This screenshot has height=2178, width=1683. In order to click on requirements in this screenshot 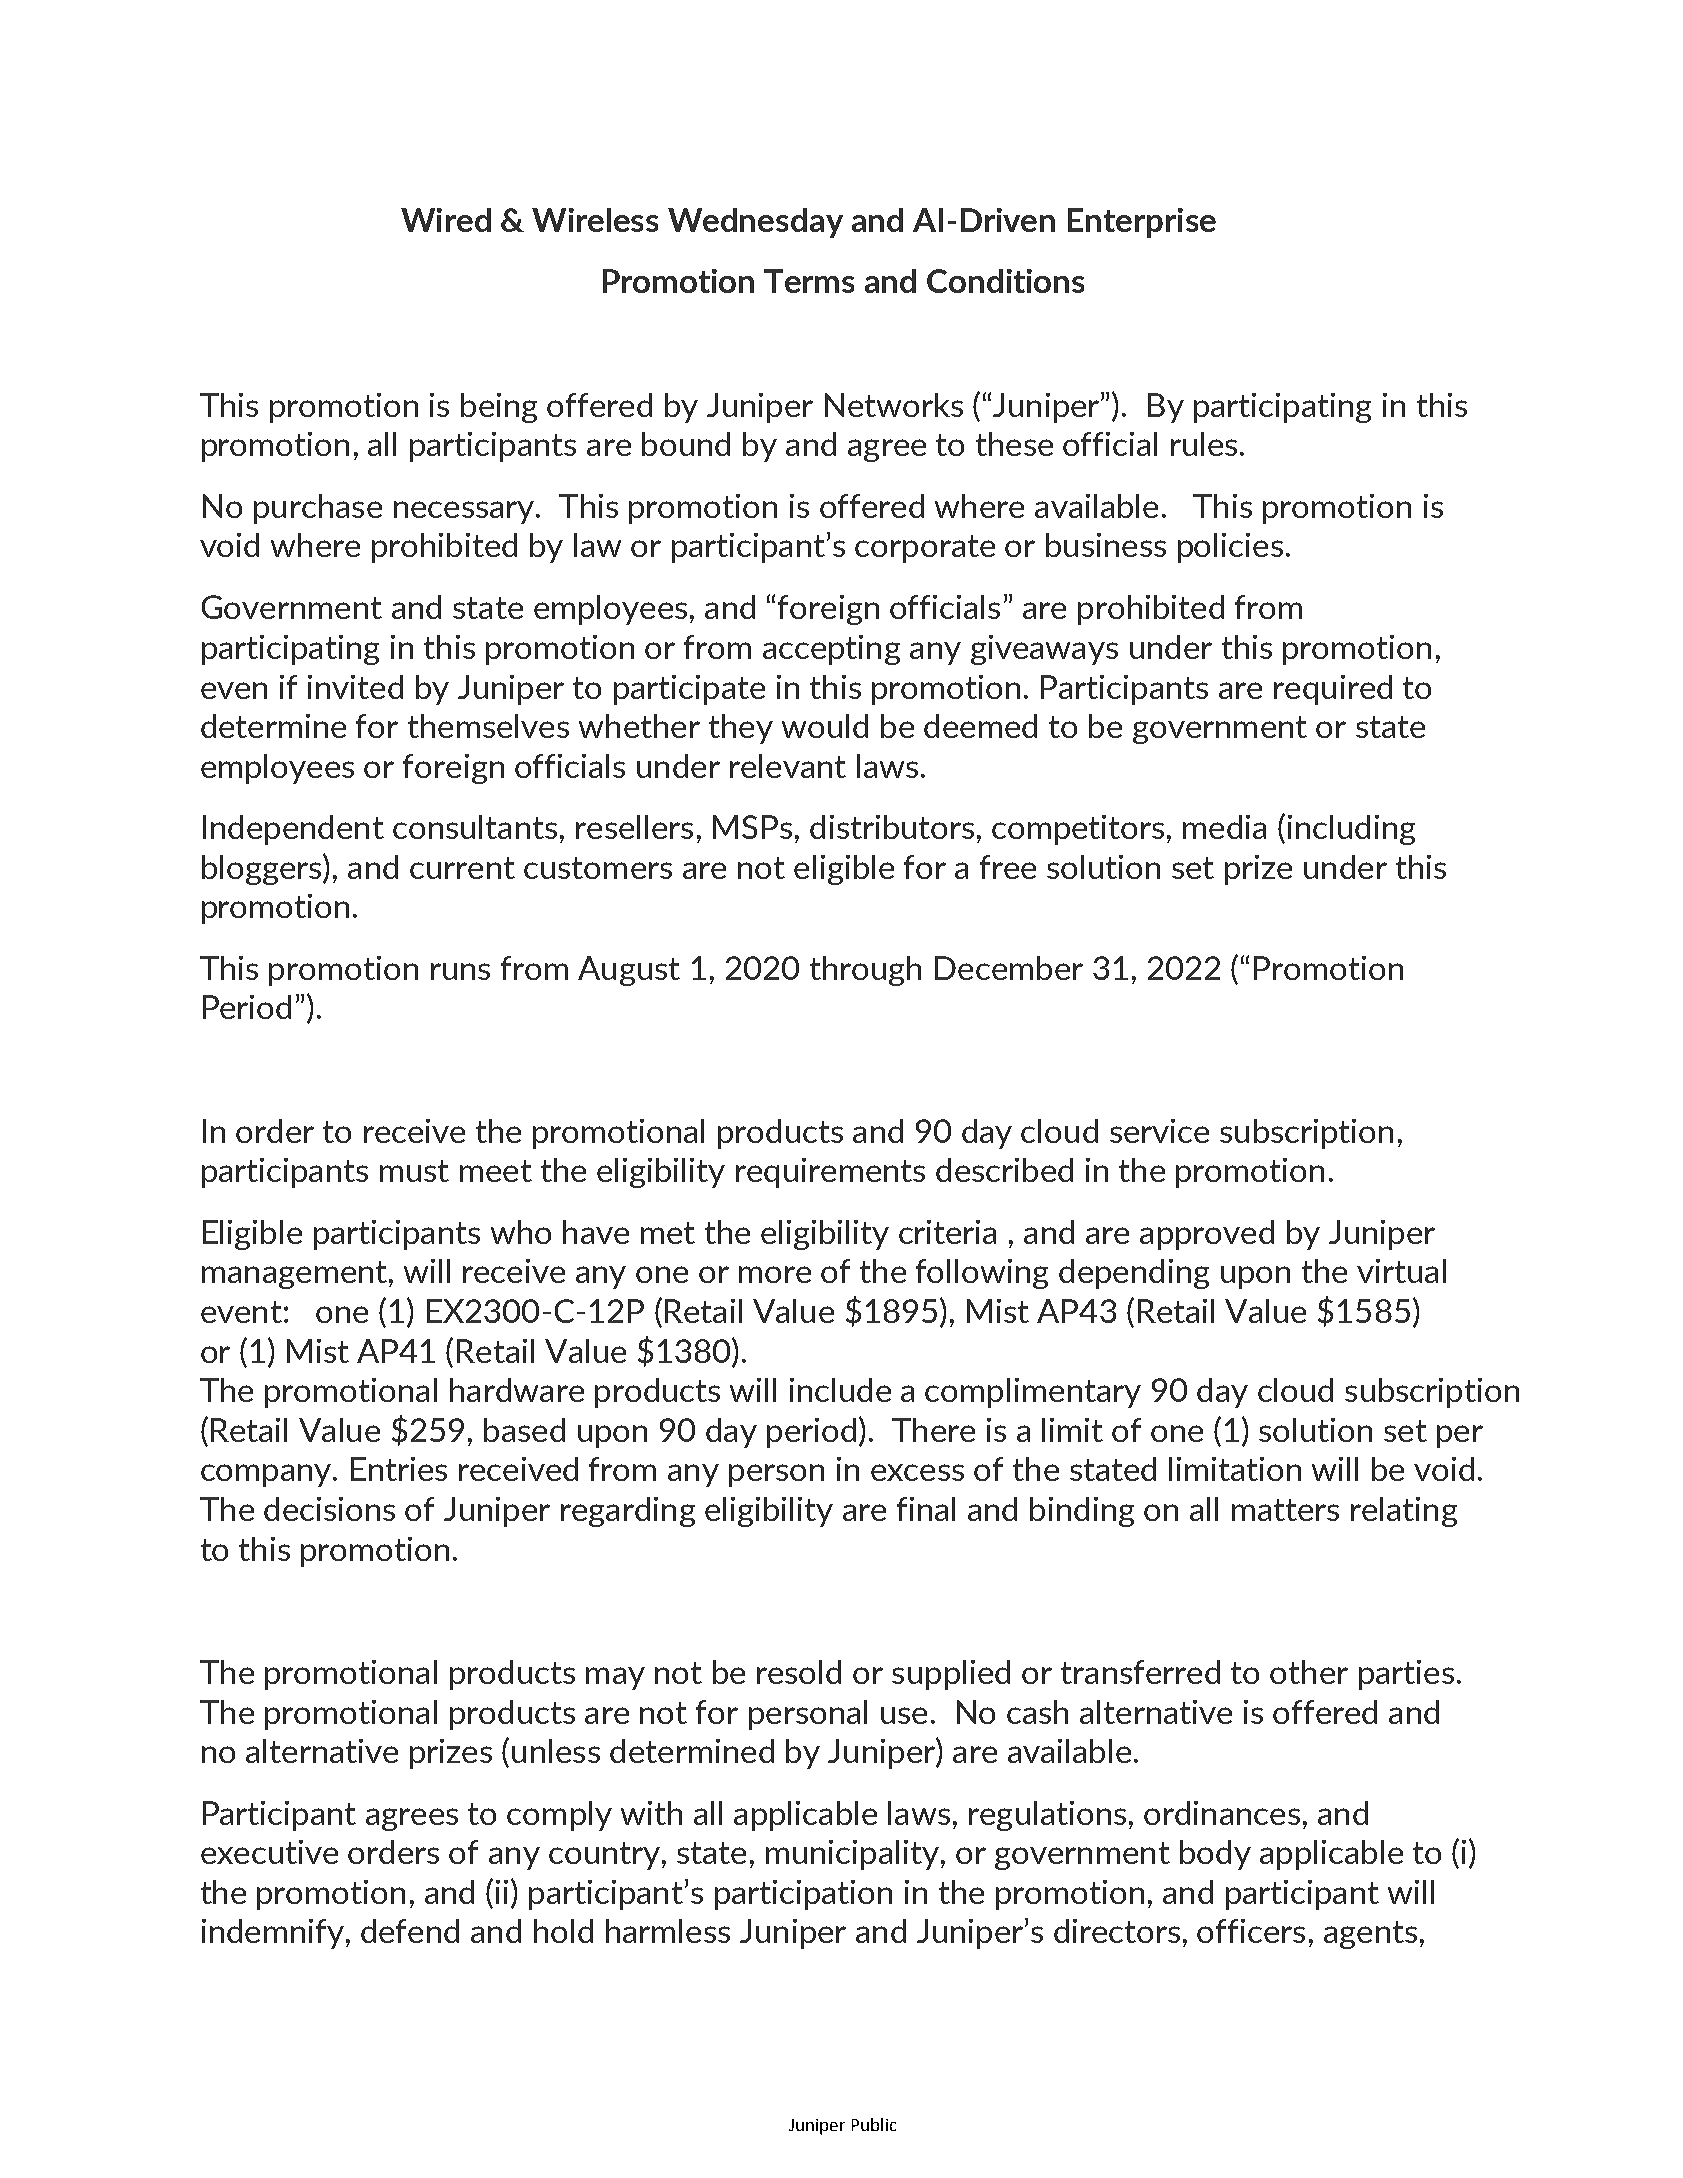, I will do `click(830, 1173)`.
